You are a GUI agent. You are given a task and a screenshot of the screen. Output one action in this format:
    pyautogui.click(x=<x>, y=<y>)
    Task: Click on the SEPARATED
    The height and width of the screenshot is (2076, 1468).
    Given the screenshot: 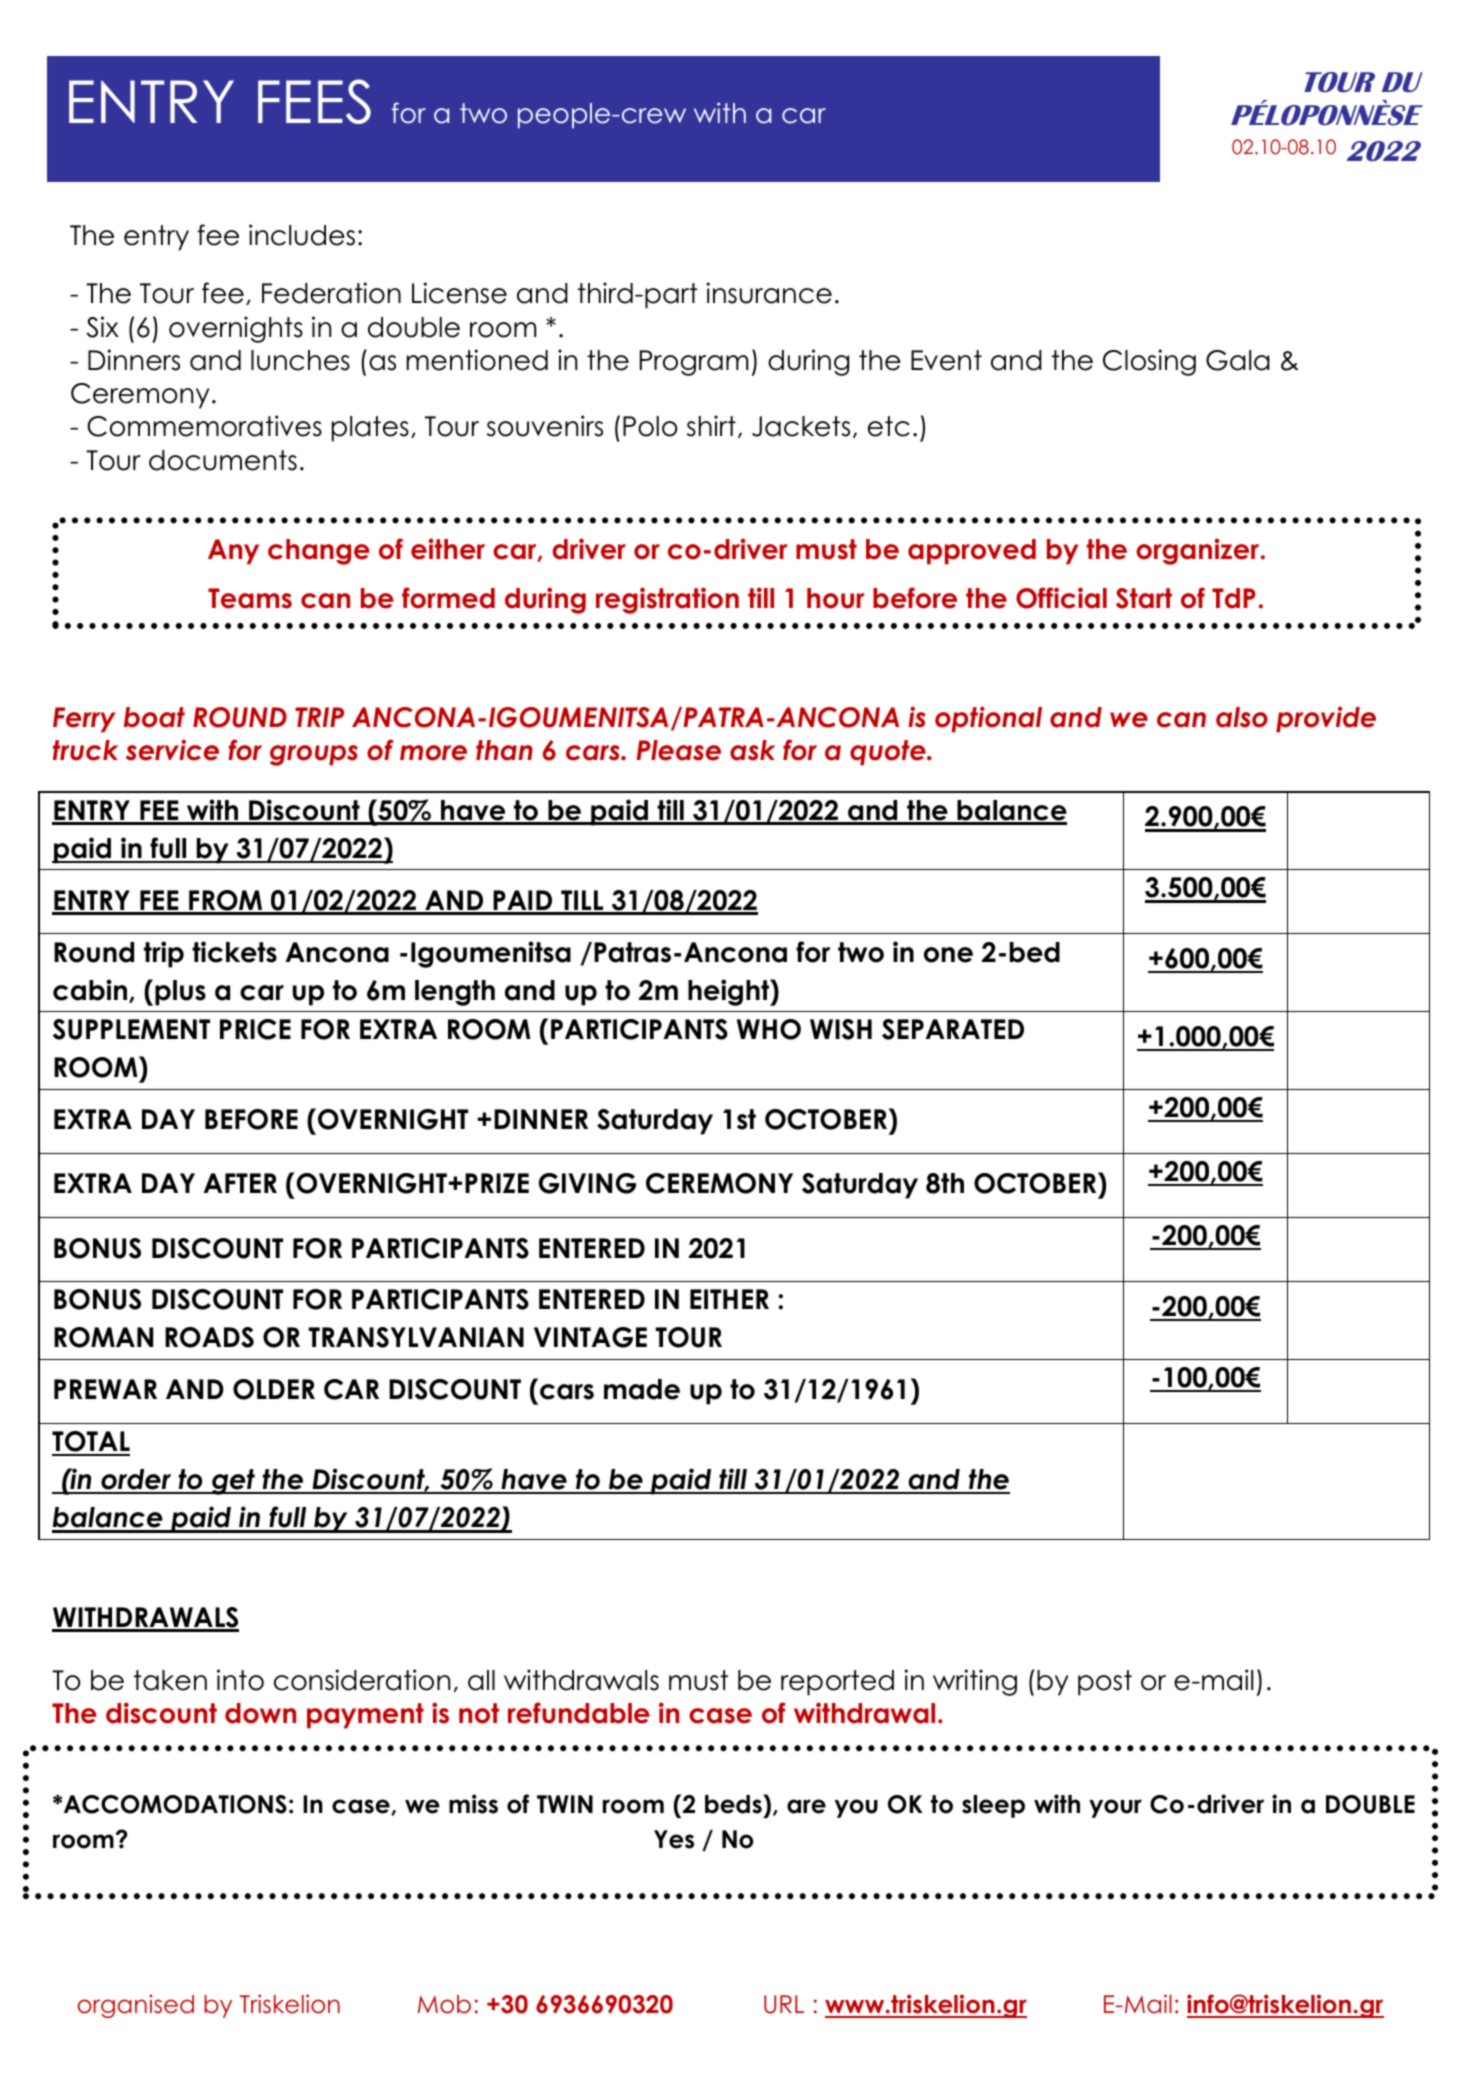 What is the action you would take?
    pyautogui.click(x=953, y=1029)
